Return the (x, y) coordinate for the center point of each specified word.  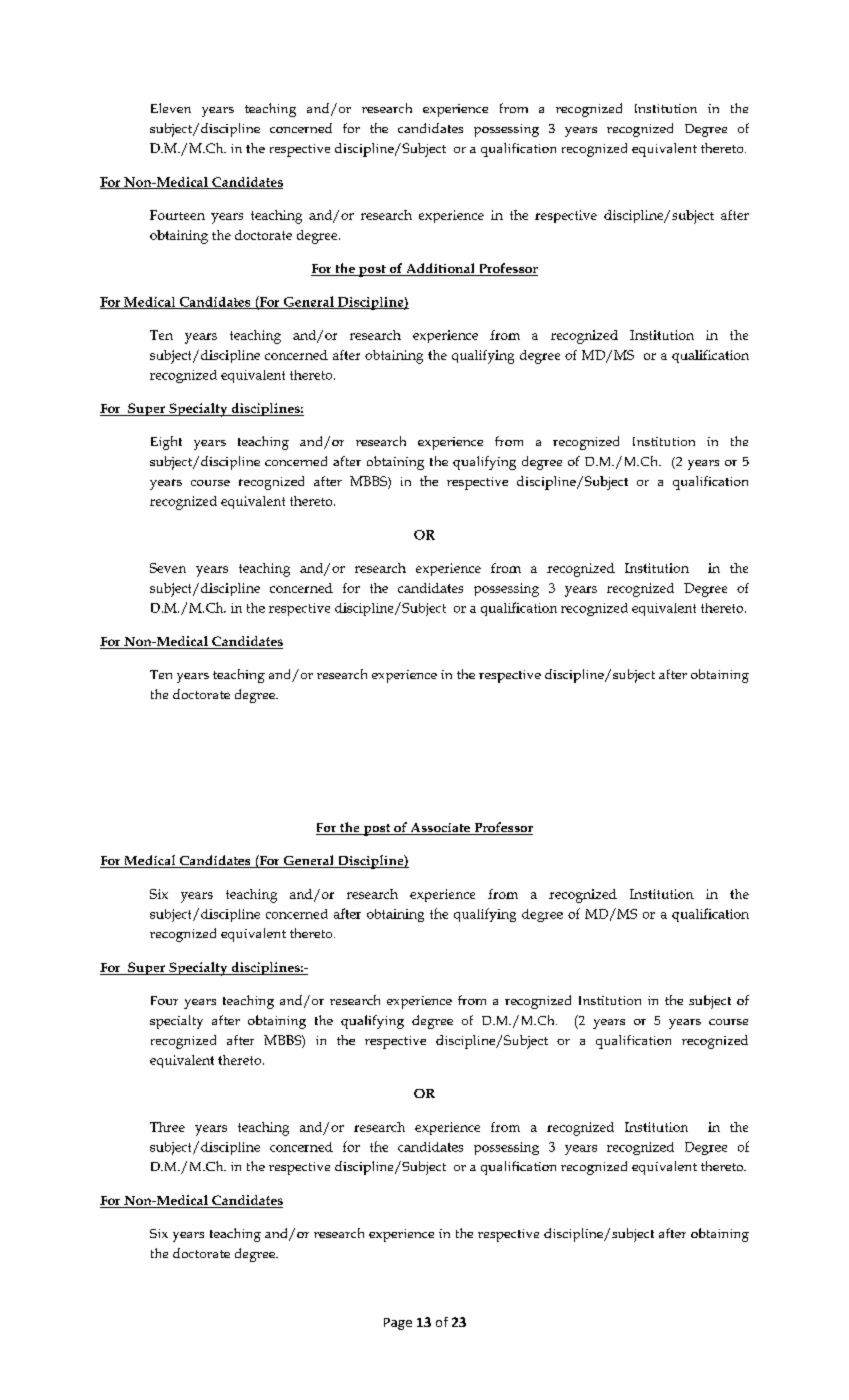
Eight (166, 443)
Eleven (171, 108)
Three (167, 1127)
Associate (440, 829)
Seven (168, 568)
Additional (440, 269)
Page (398, 1324)
